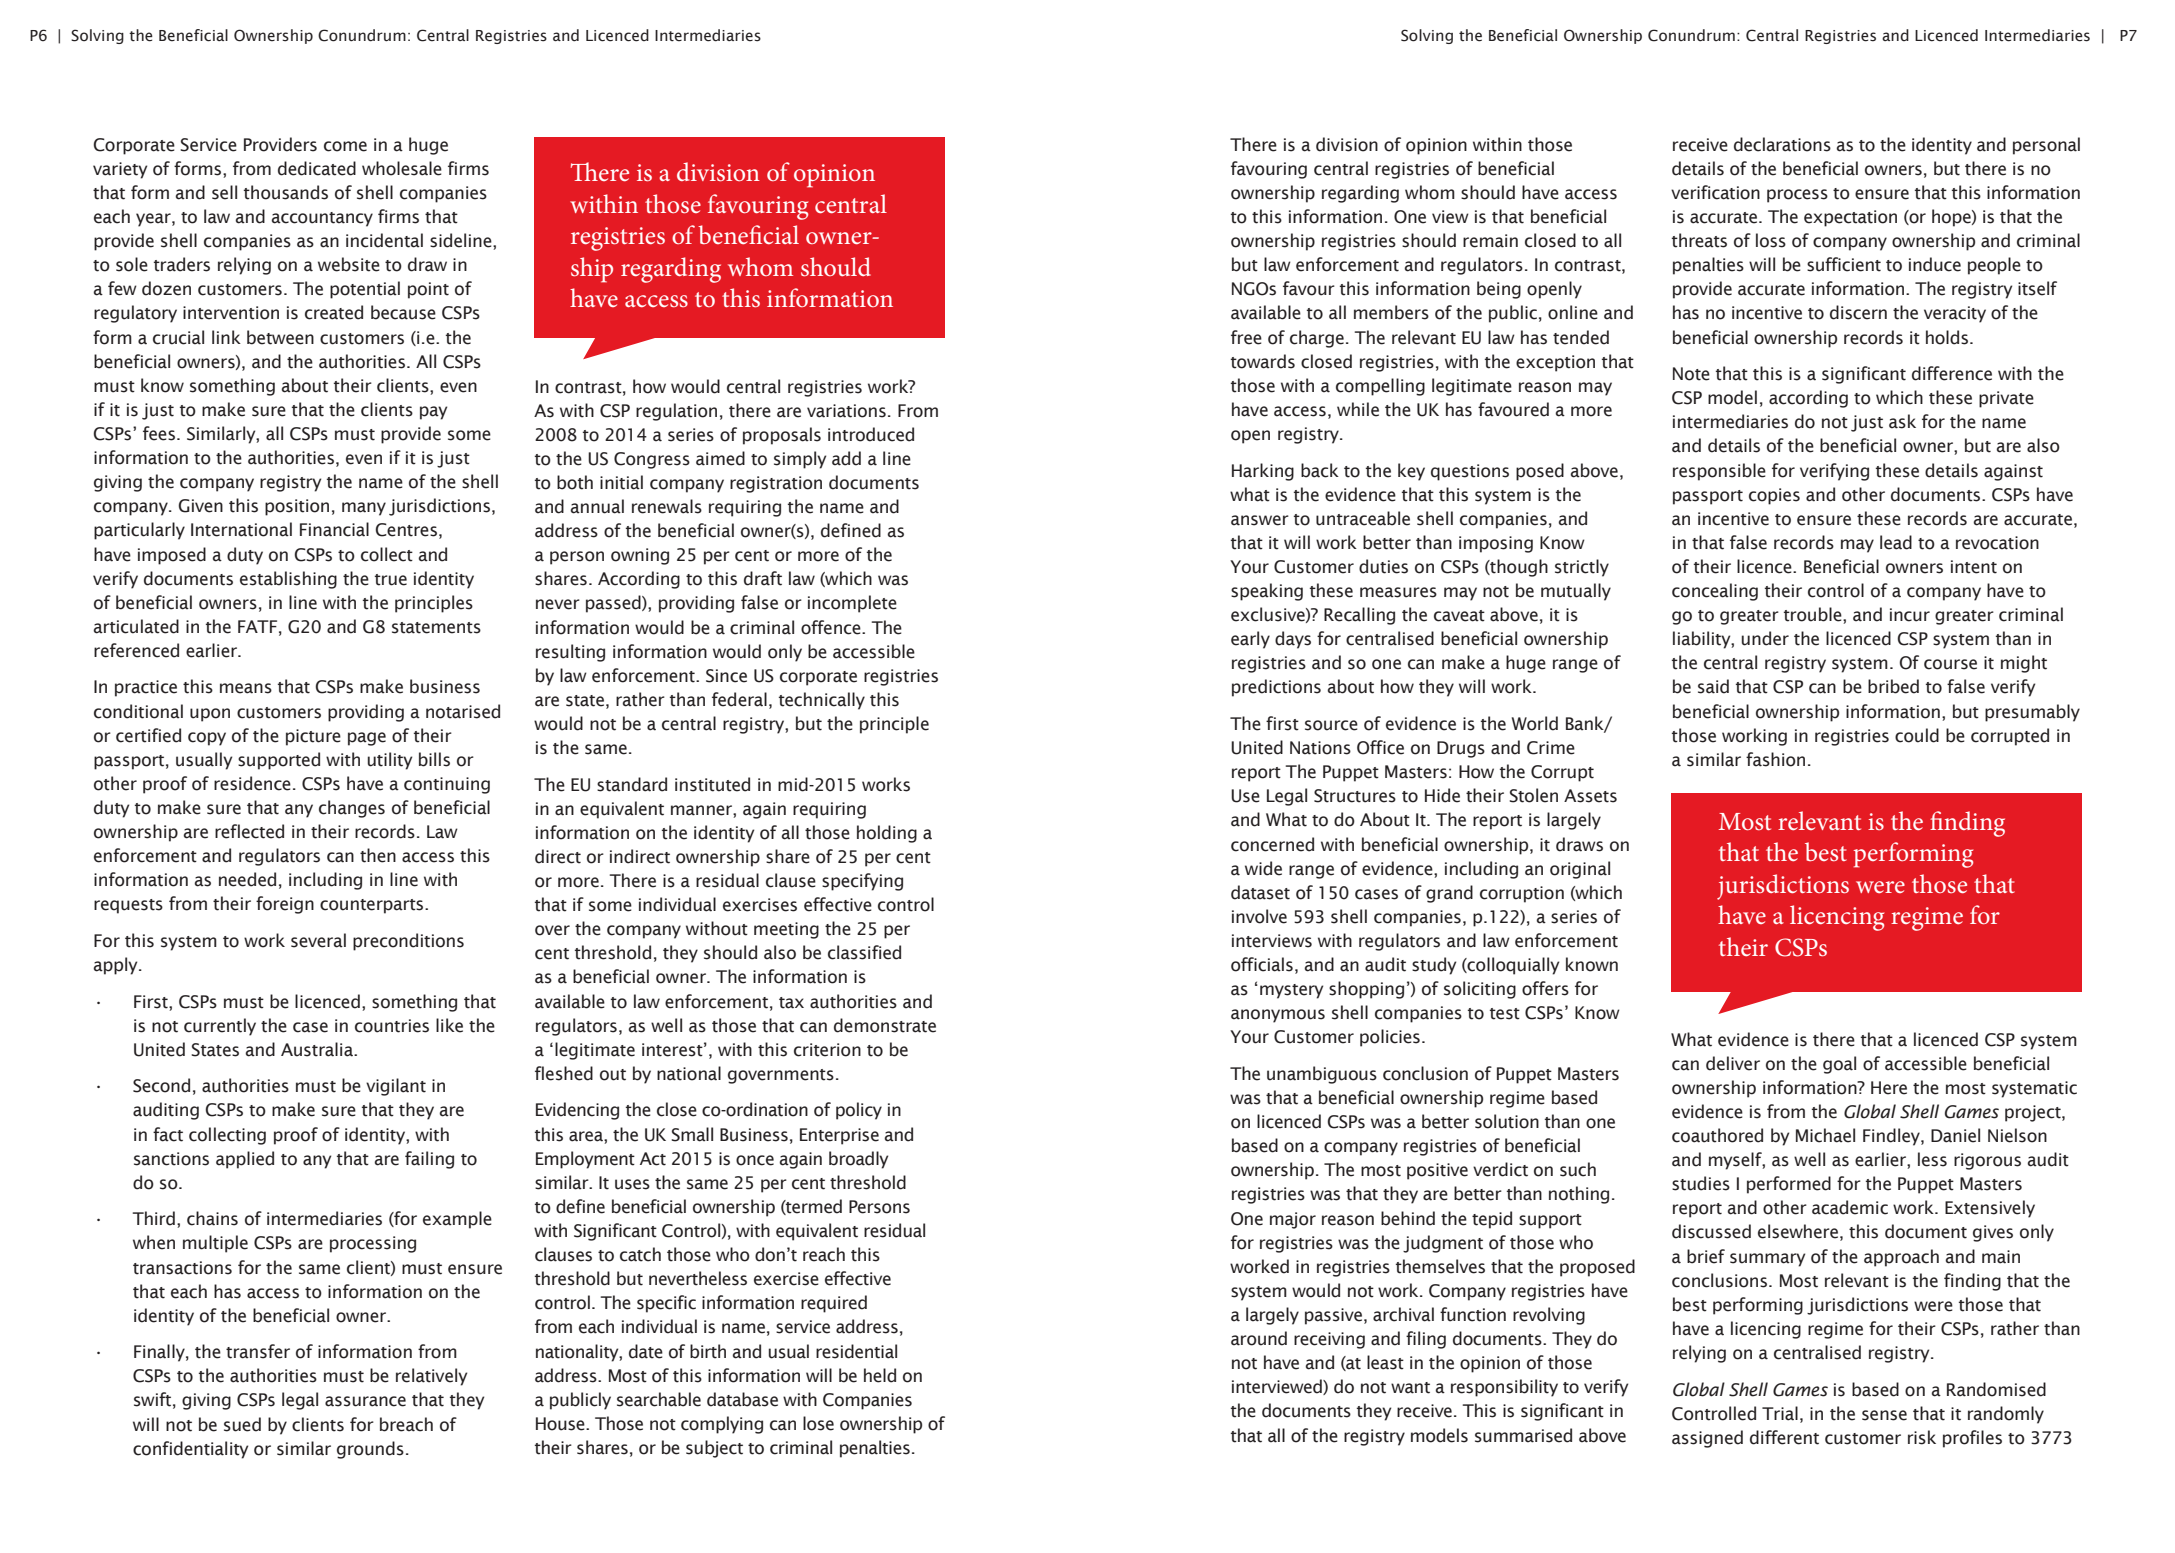 The image size is (2175, 1553). What do you see at coordinates (1246, 337) in the screenshot?
I see `free` at bounding box center [1246, 337].
